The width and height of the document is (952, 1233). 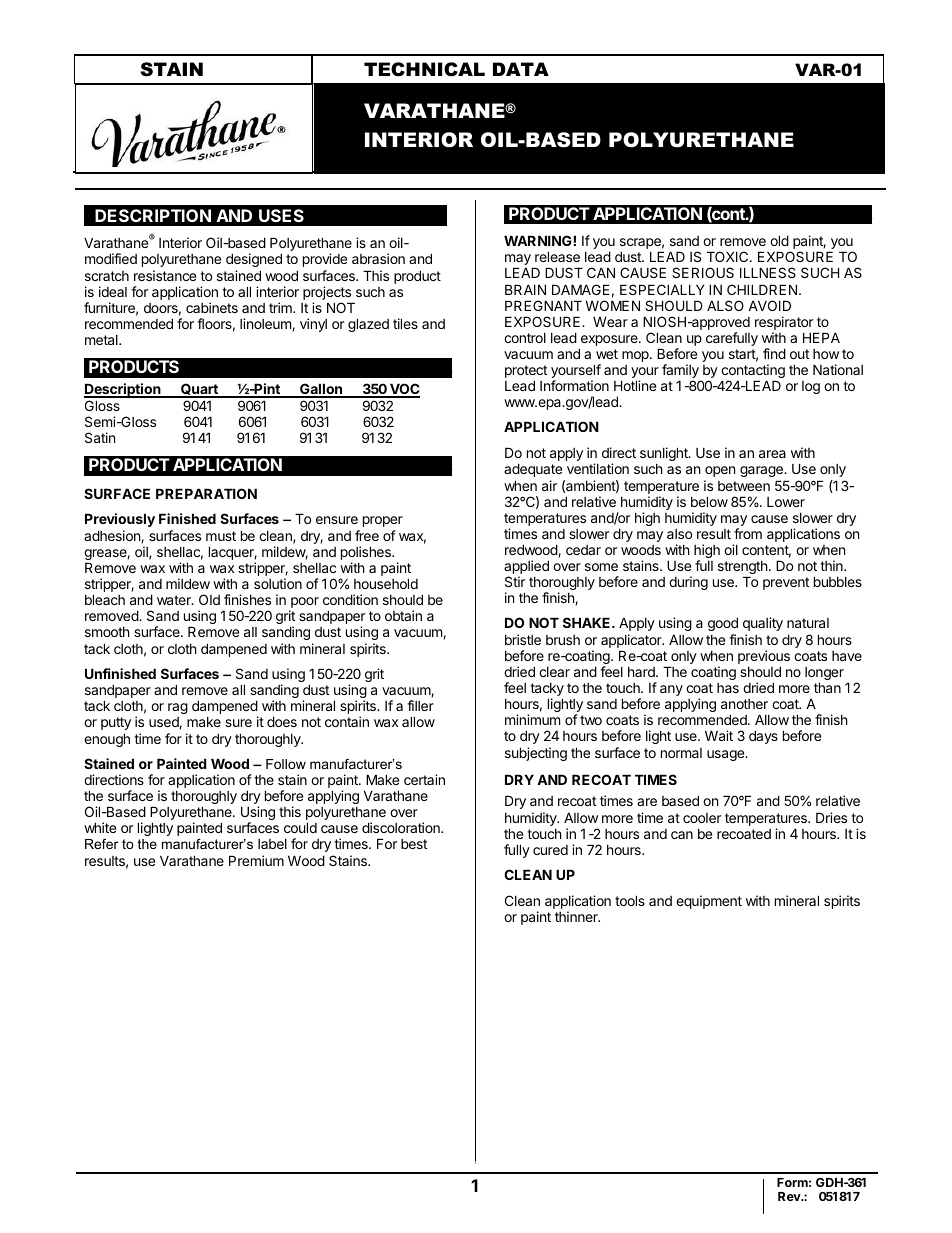 What do you see at coordinates (729, 256) in the document?
I see `TOXIC` at bounding box center [729, 256].
